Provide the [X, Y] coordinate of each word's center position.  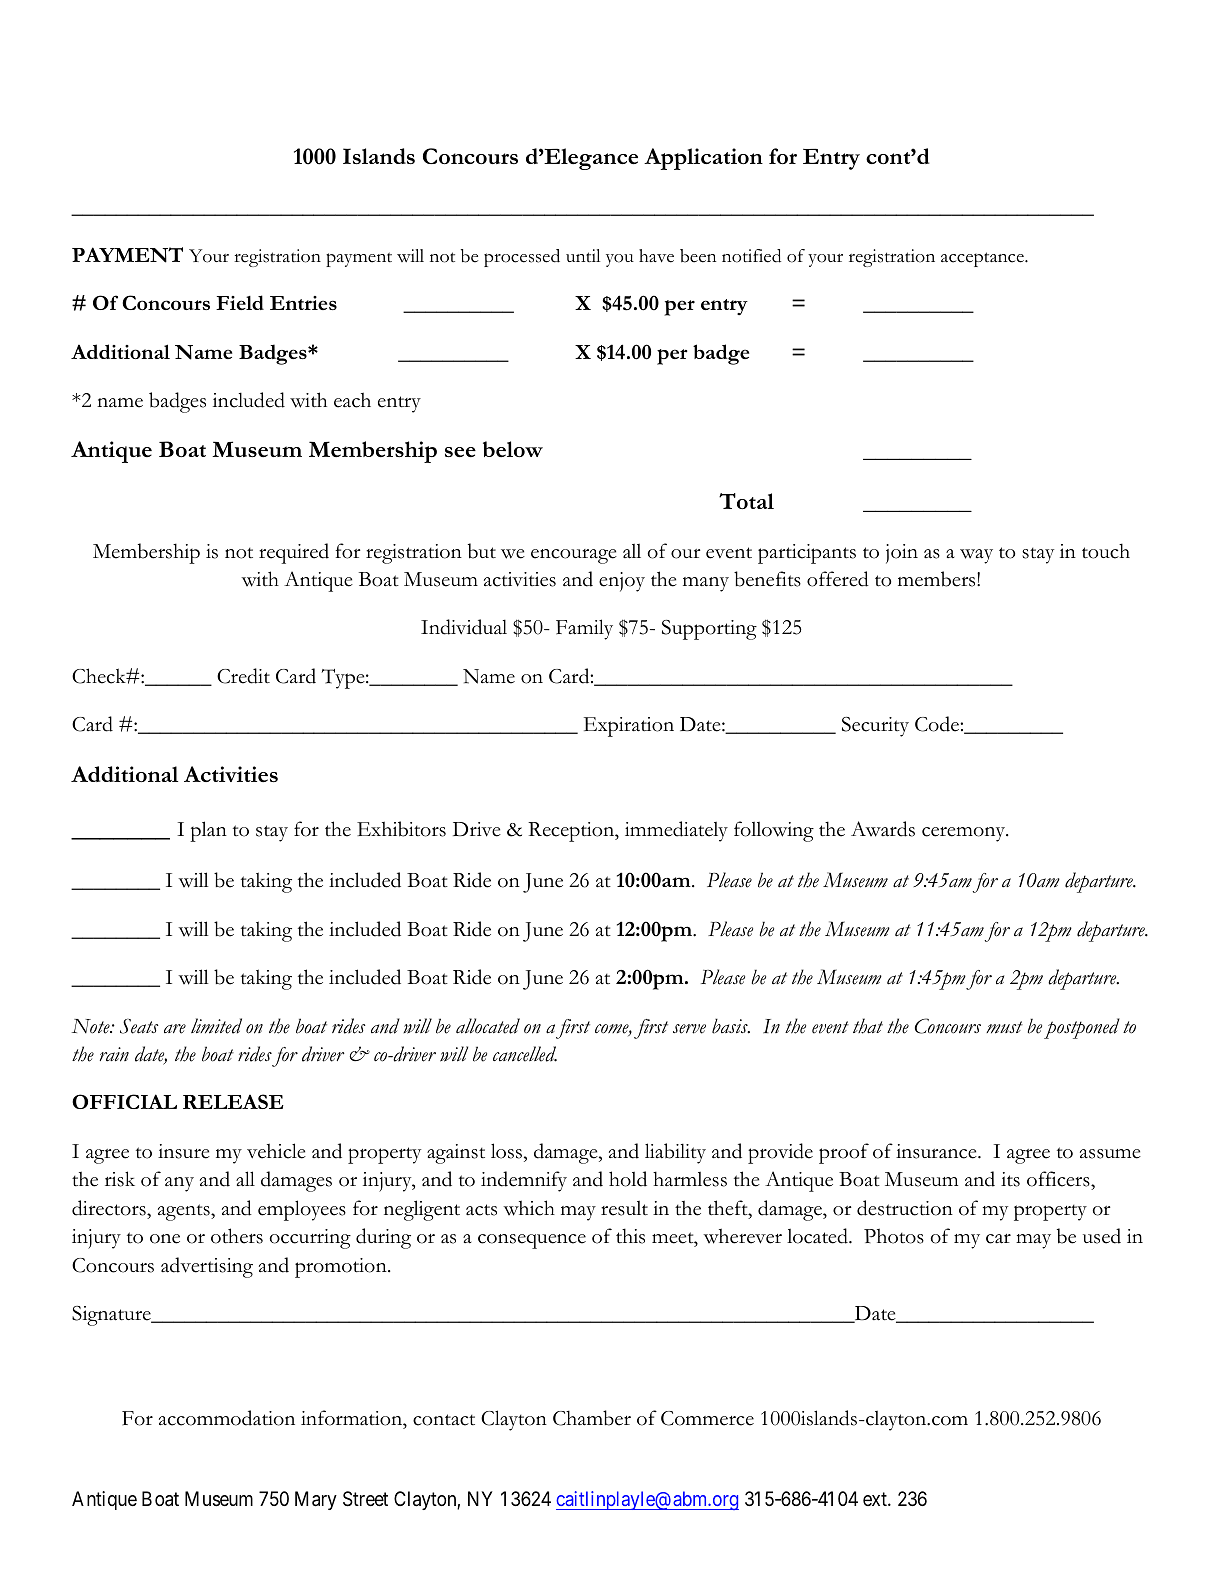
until [583, 255]
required [294, 553]
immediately [676, 831]
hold [628, 1179]
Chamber [592, 1418]
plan [208, 831]
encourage [574, 556]
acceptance [983, 259]
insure [184, 1151]
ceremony [965, 834]
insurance [937, 1151]
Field [240, 302]
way [976, 556]
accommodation [227, 1418]
